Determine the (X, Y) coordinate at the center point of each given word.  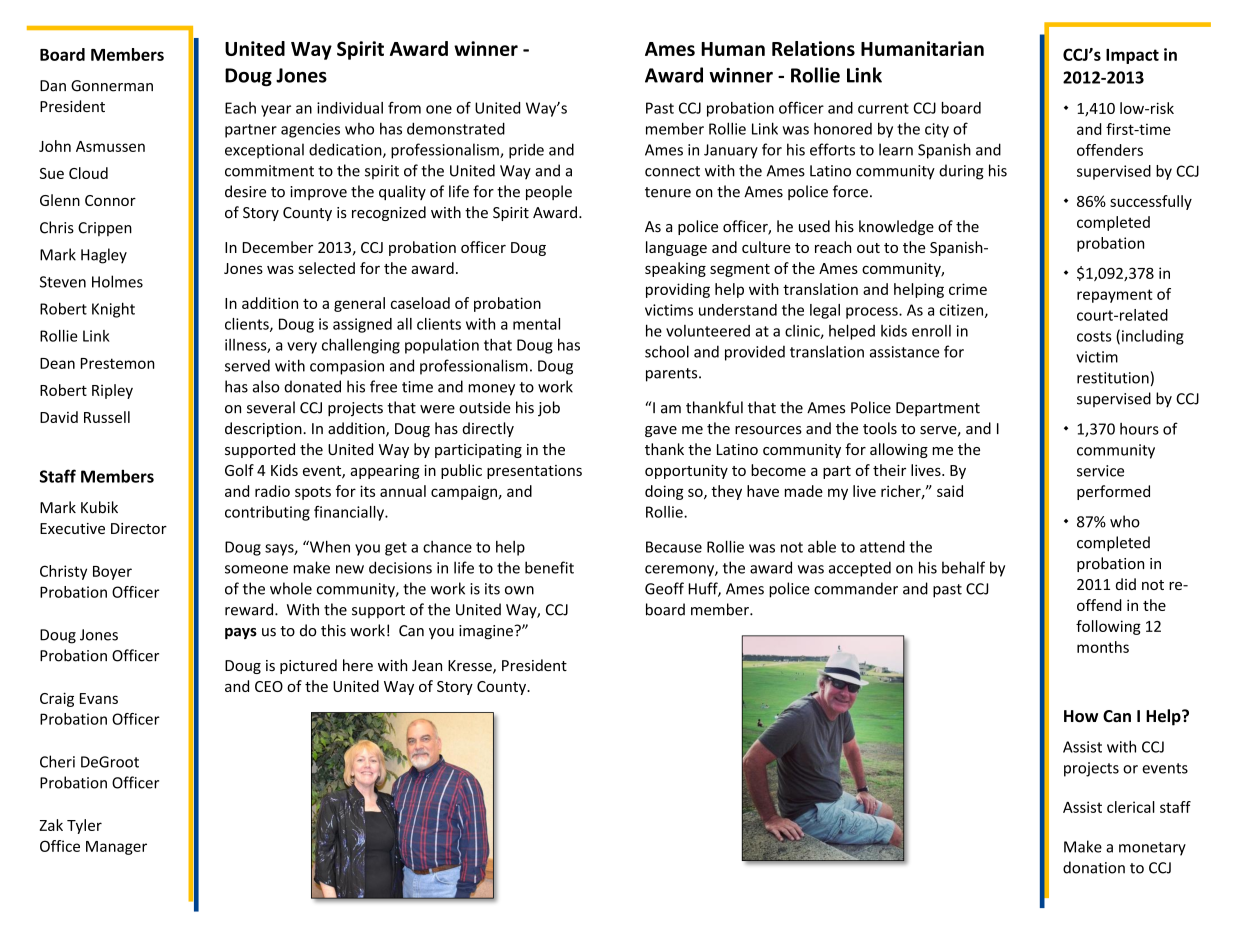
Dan (53, 86)
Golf (239, 470)
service (1100, 471)
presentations (534, 472)
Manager (116, 848)
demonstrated (456, 128)
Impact (1132, 56)
